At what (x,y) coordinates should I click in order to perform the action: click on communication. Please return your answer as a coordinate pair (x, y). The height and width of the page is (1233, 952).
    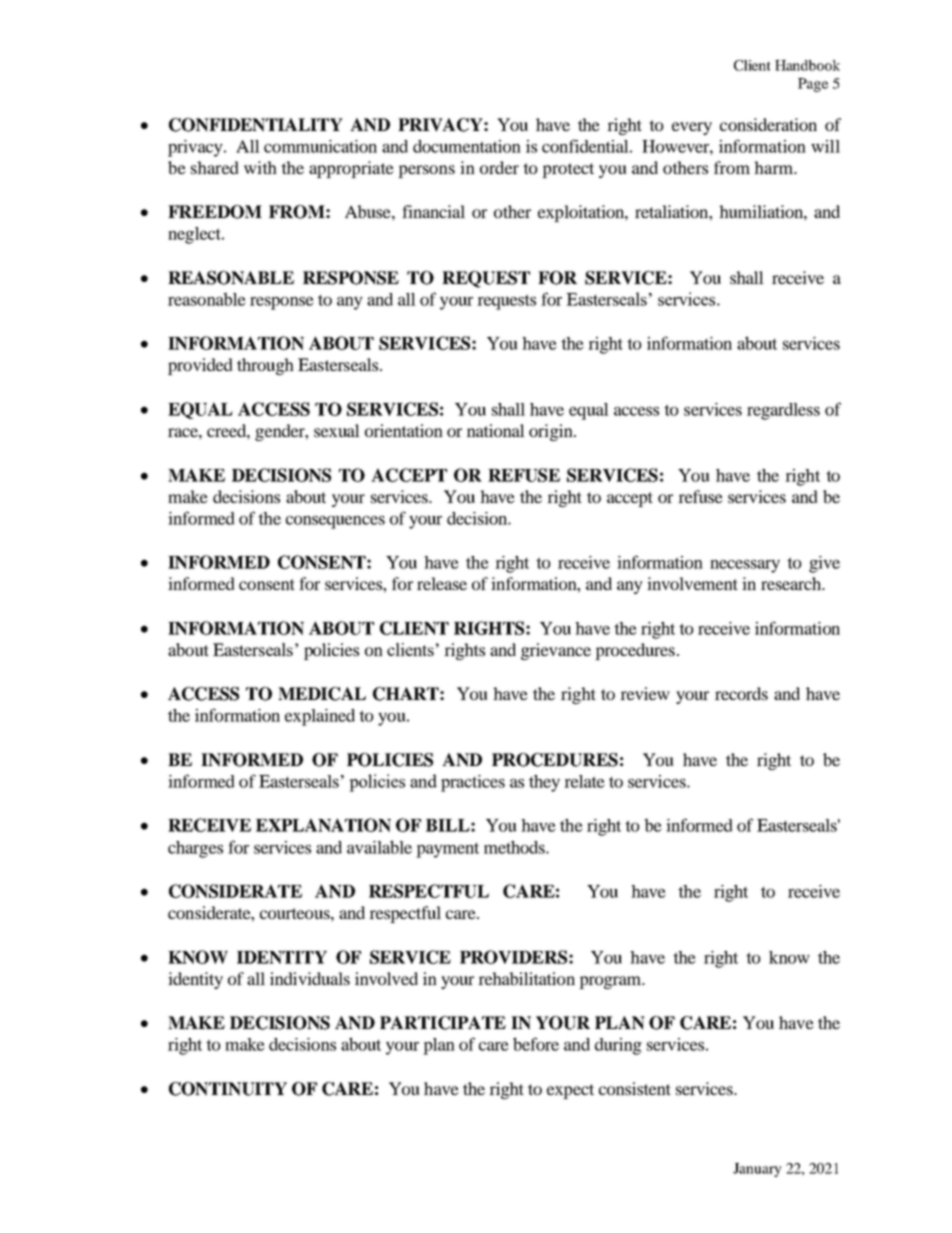
    Looking at the image, I should click on (320, 146).
